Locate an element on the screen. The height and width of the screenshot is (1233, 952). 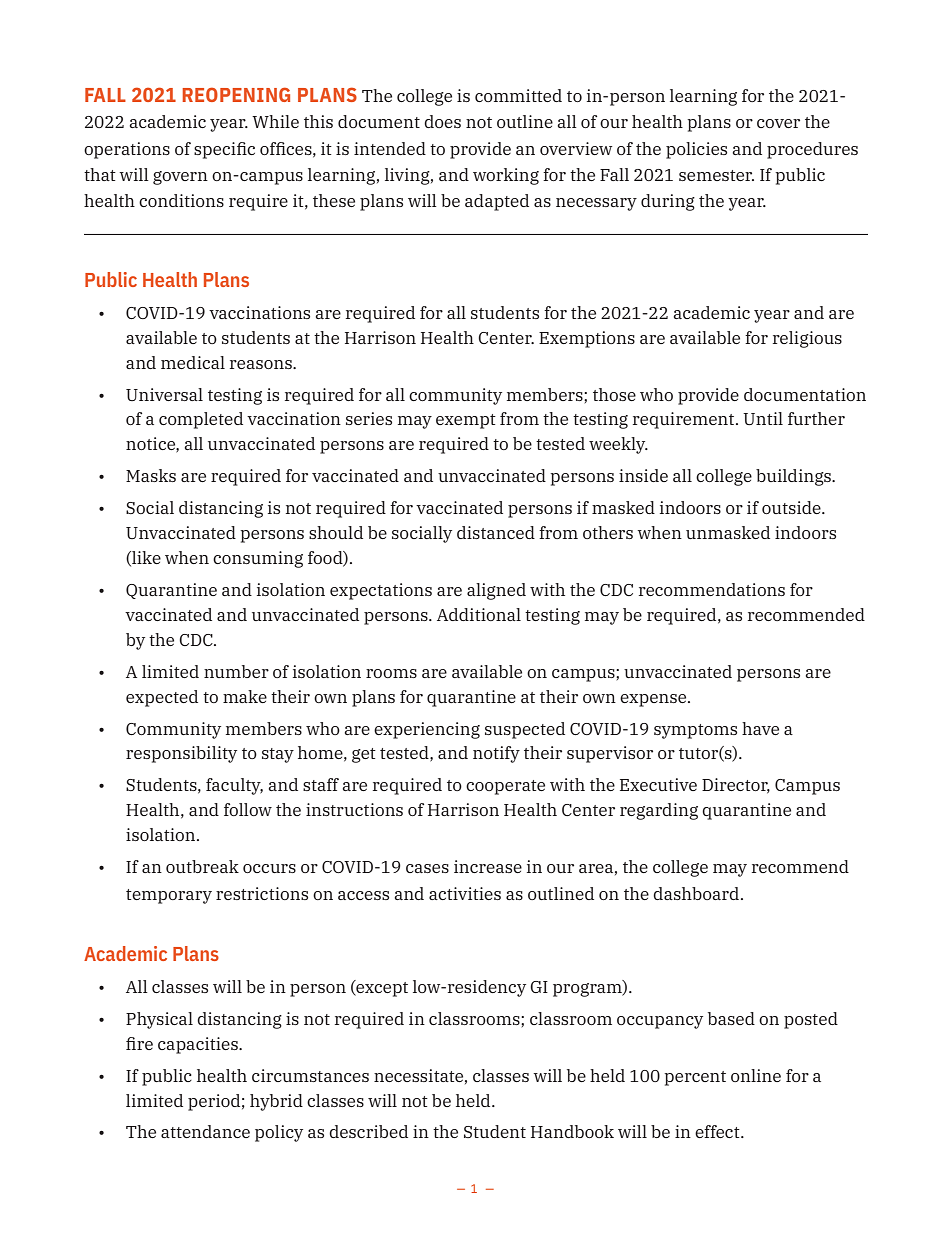
number is located at coordinates (236, 671).
